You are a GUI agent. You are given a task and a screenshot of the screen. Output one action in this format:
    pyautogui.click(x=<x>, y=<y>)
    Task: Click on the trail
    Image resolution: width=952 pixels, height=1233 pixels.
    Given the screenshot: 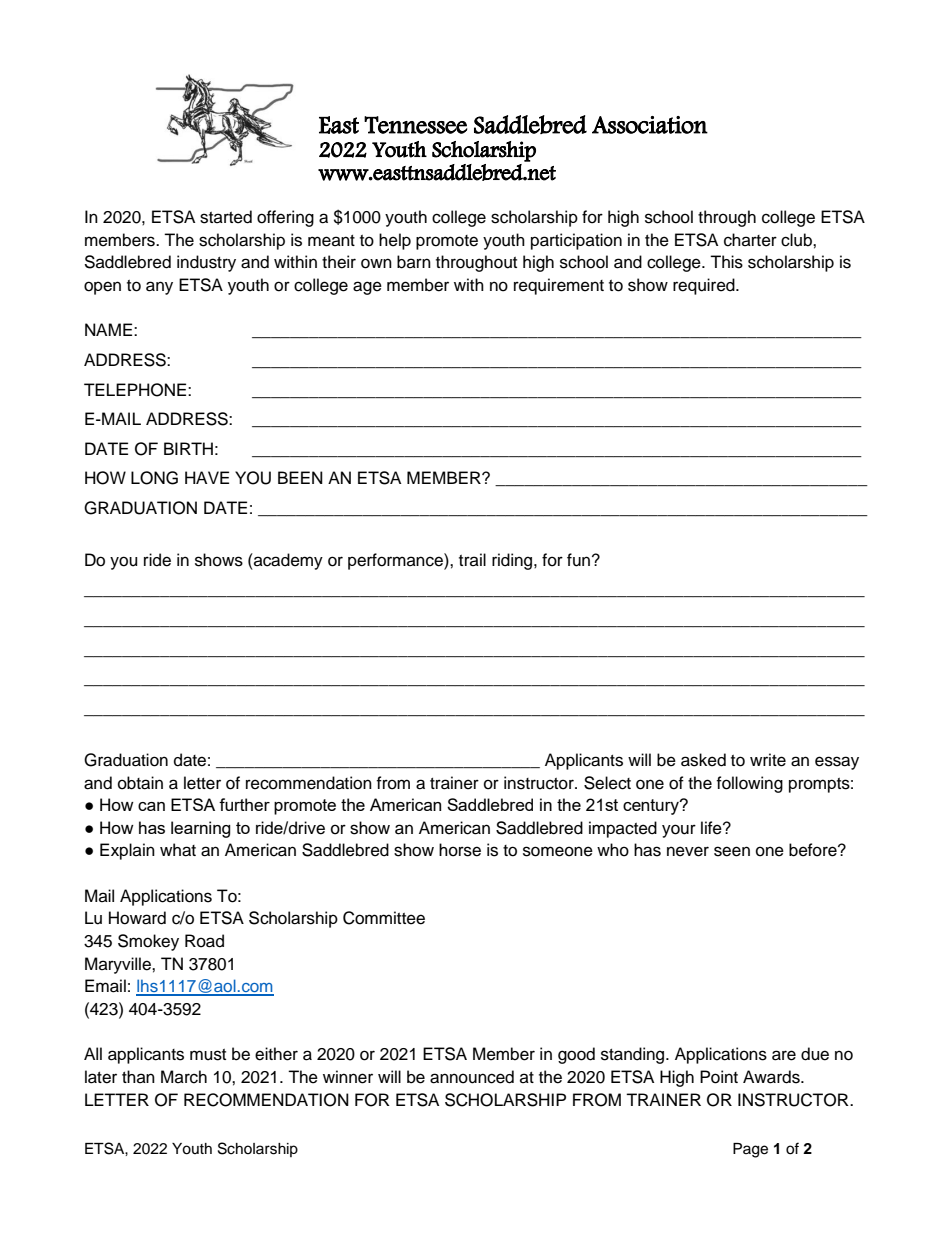 What is the action you would take?
    pyautogui.click(x=472, y=559)
